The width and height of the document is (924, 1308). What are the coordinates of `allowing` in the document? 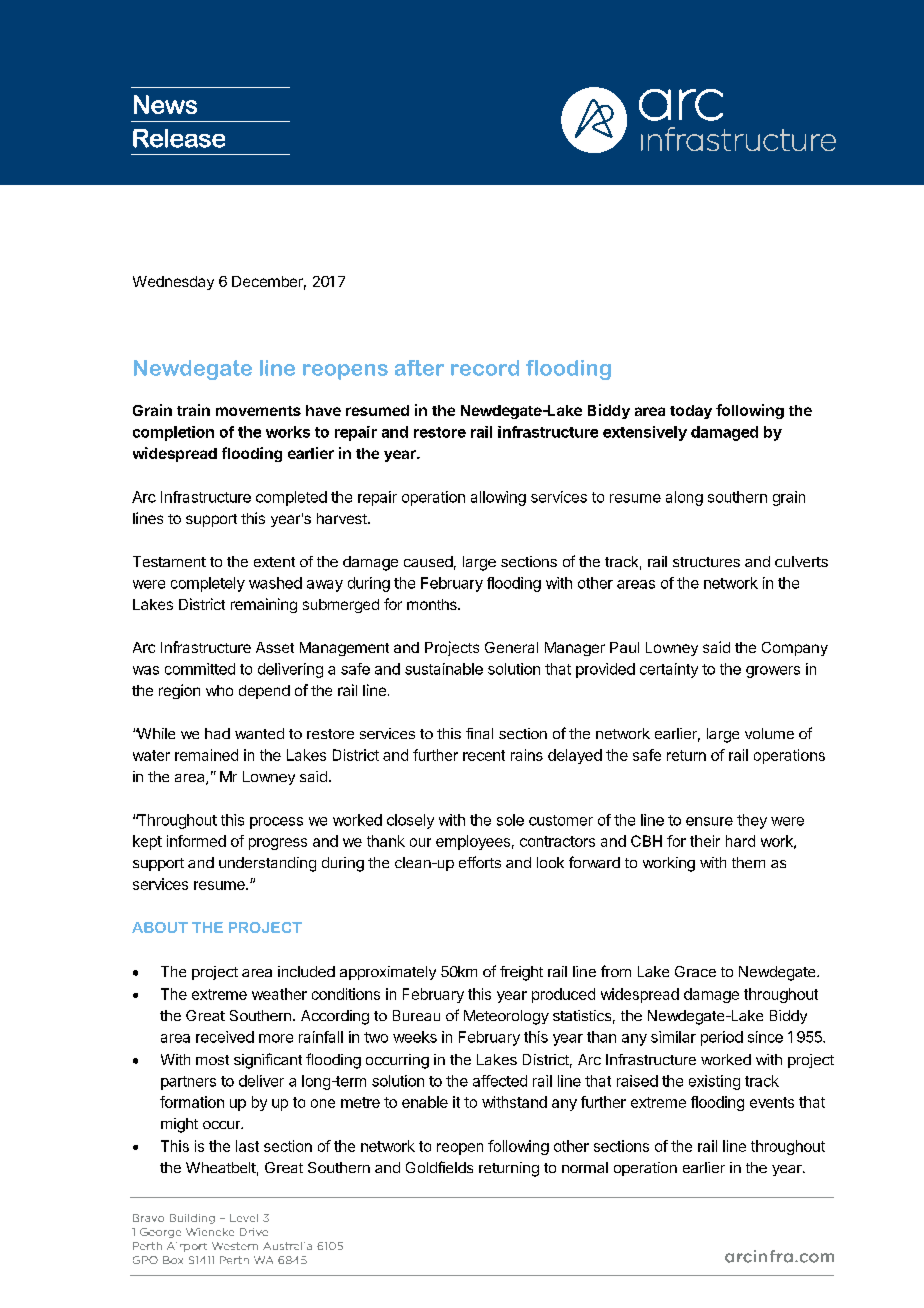 It's located at (498, 498).
